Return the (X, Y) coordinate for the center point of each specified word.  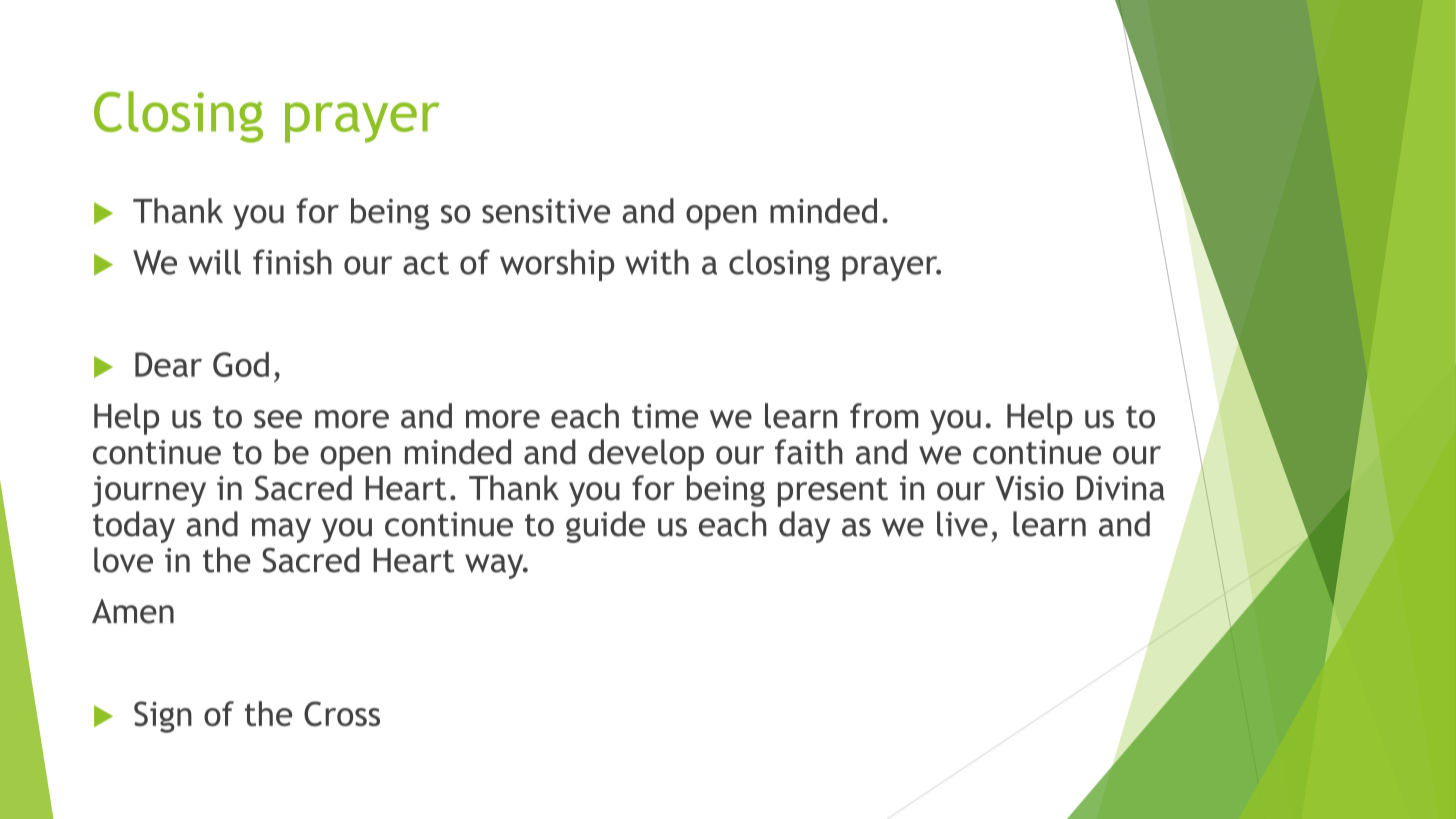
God (241, 364)
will (215, 262)
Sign (163, 717)
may (281, 530)
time (665, 416)
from (884, 415)
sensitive (546, 211)
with (657, 262)
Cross (342, 714)
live (962, 524)
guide (605, 527)
